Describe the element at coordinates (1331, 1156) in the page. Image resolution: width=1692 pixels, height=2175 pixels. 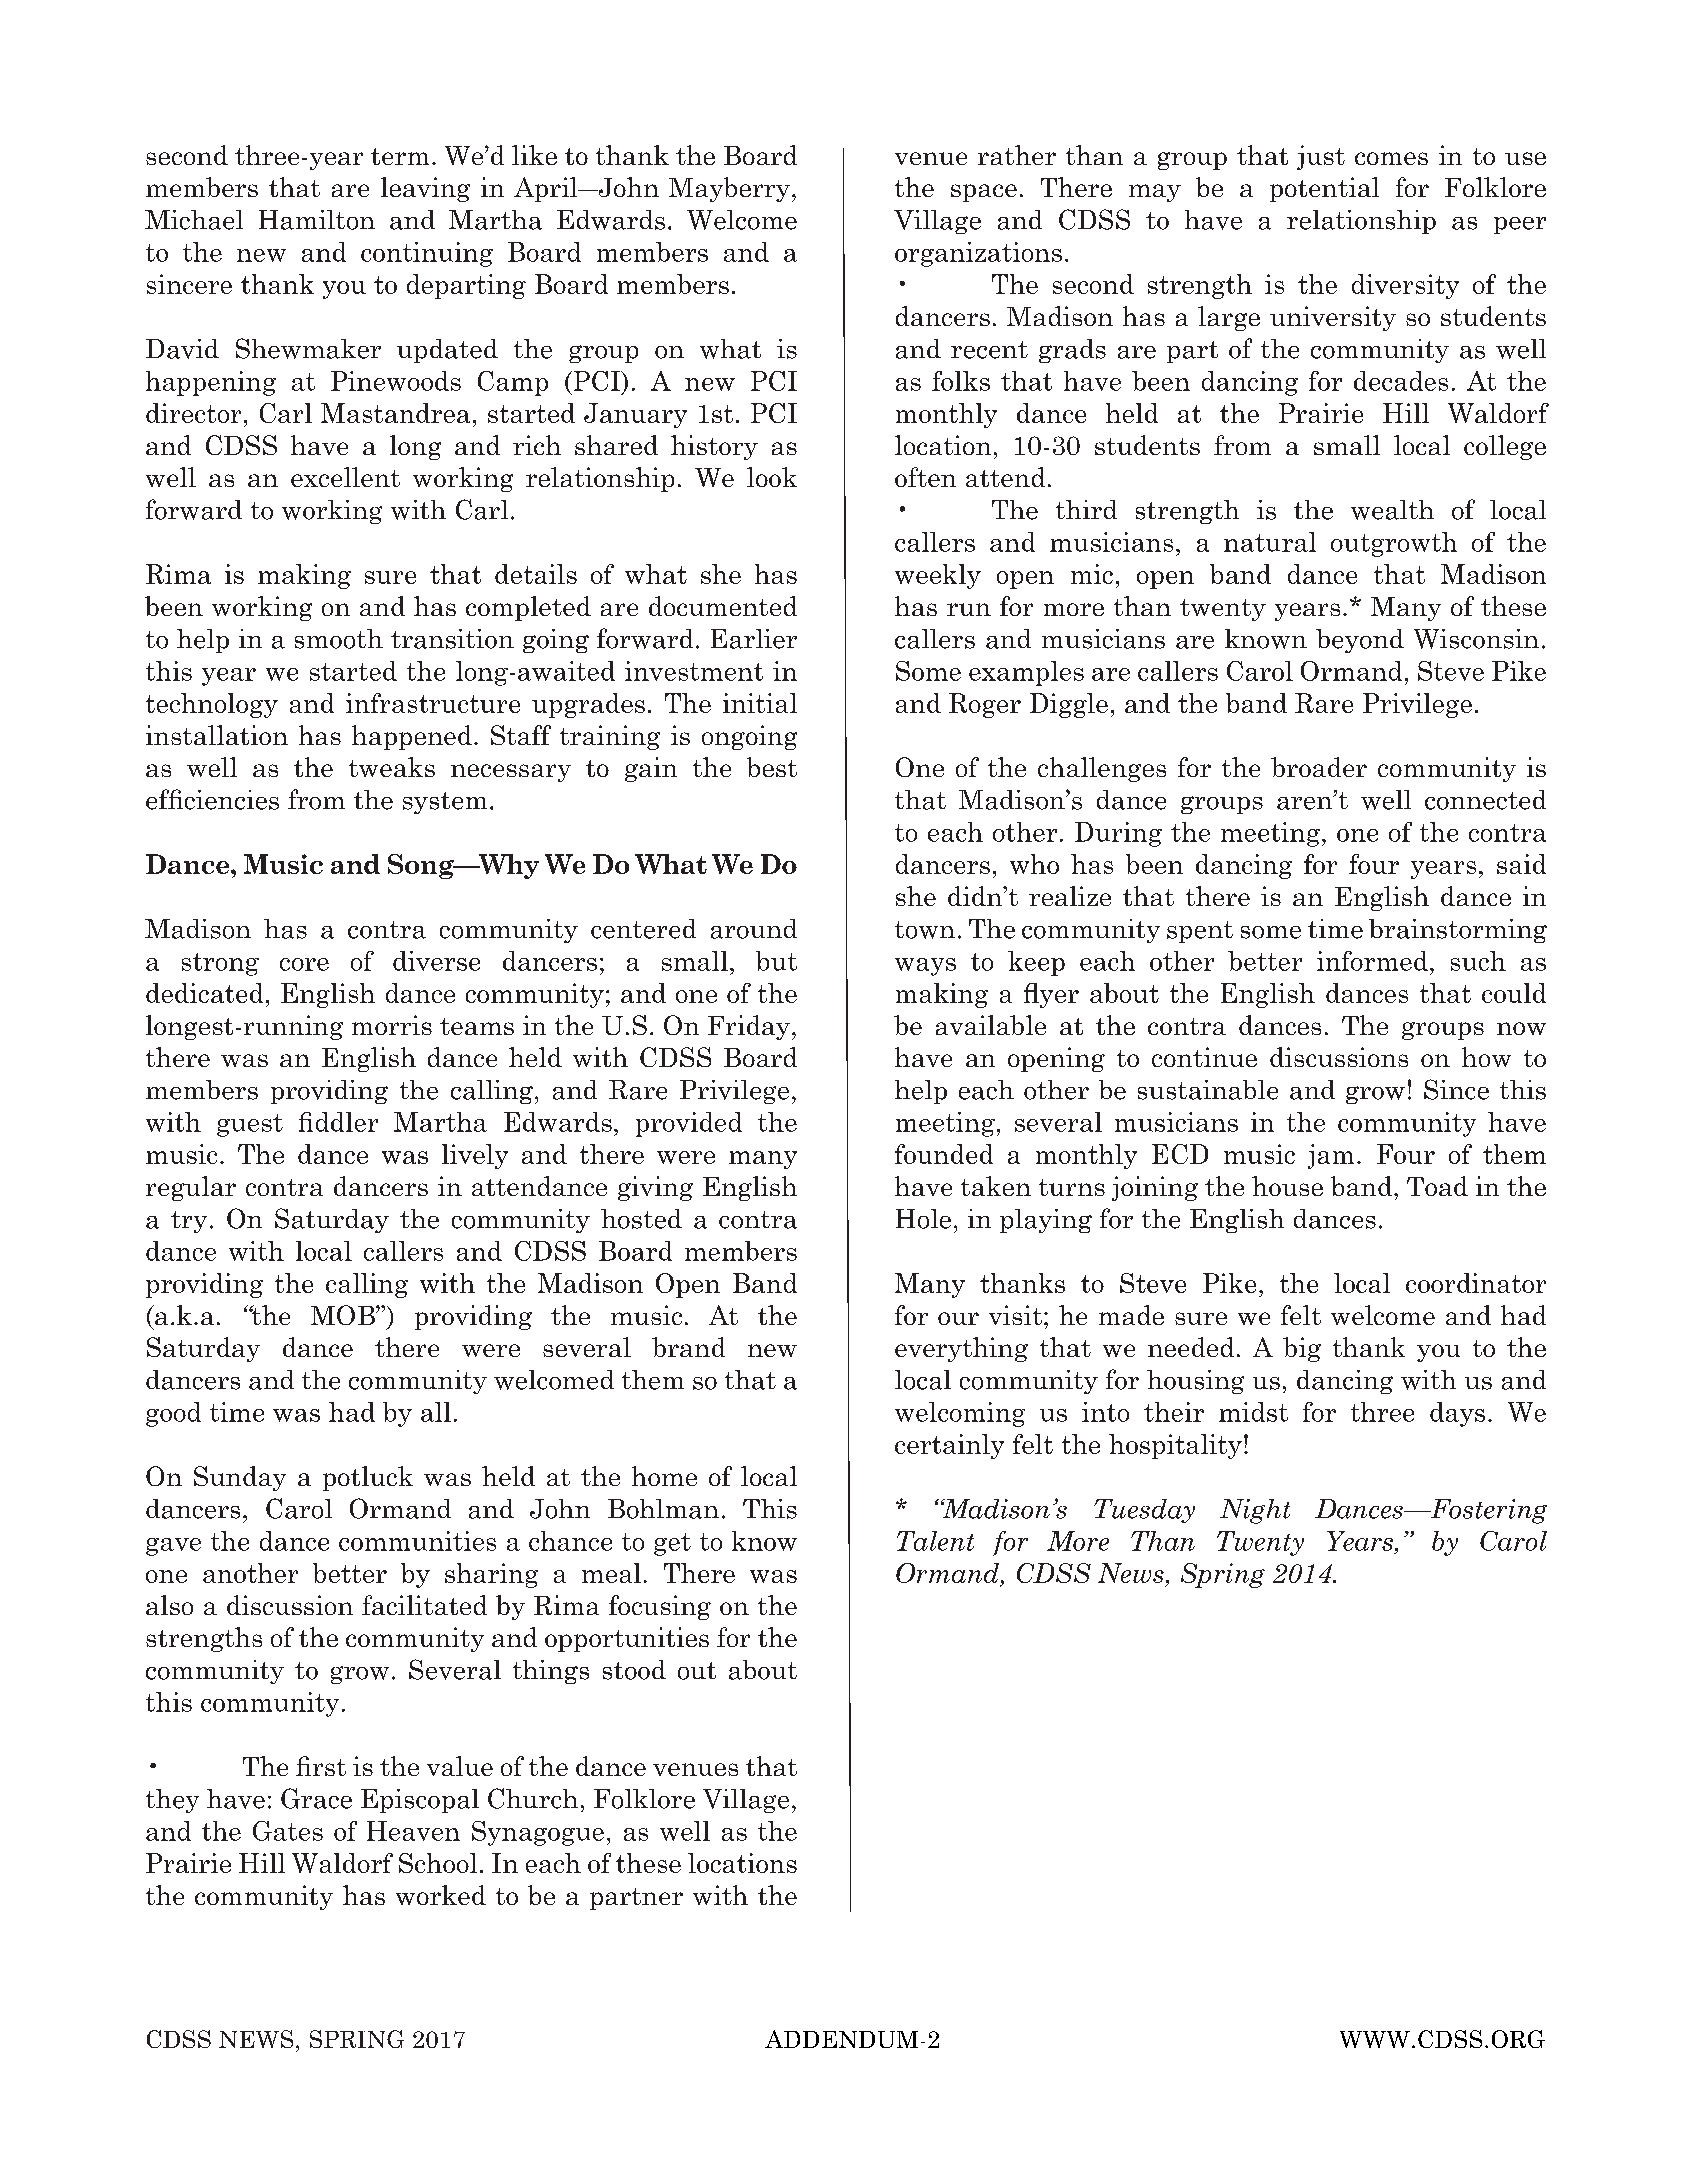
I see `jam` at that location.
